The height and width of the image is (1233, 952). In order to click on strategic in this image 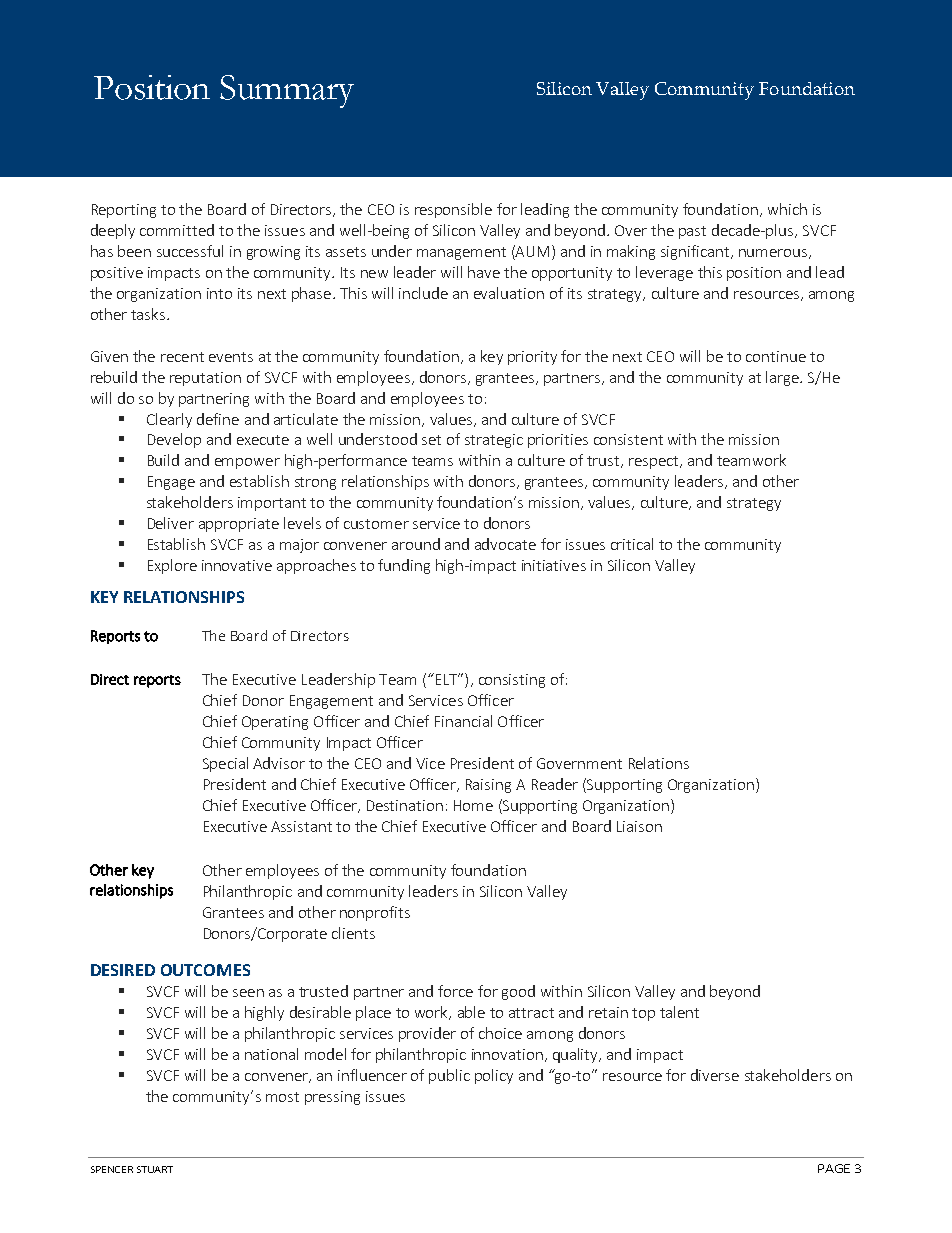, I will do `click(494, 441)`.
